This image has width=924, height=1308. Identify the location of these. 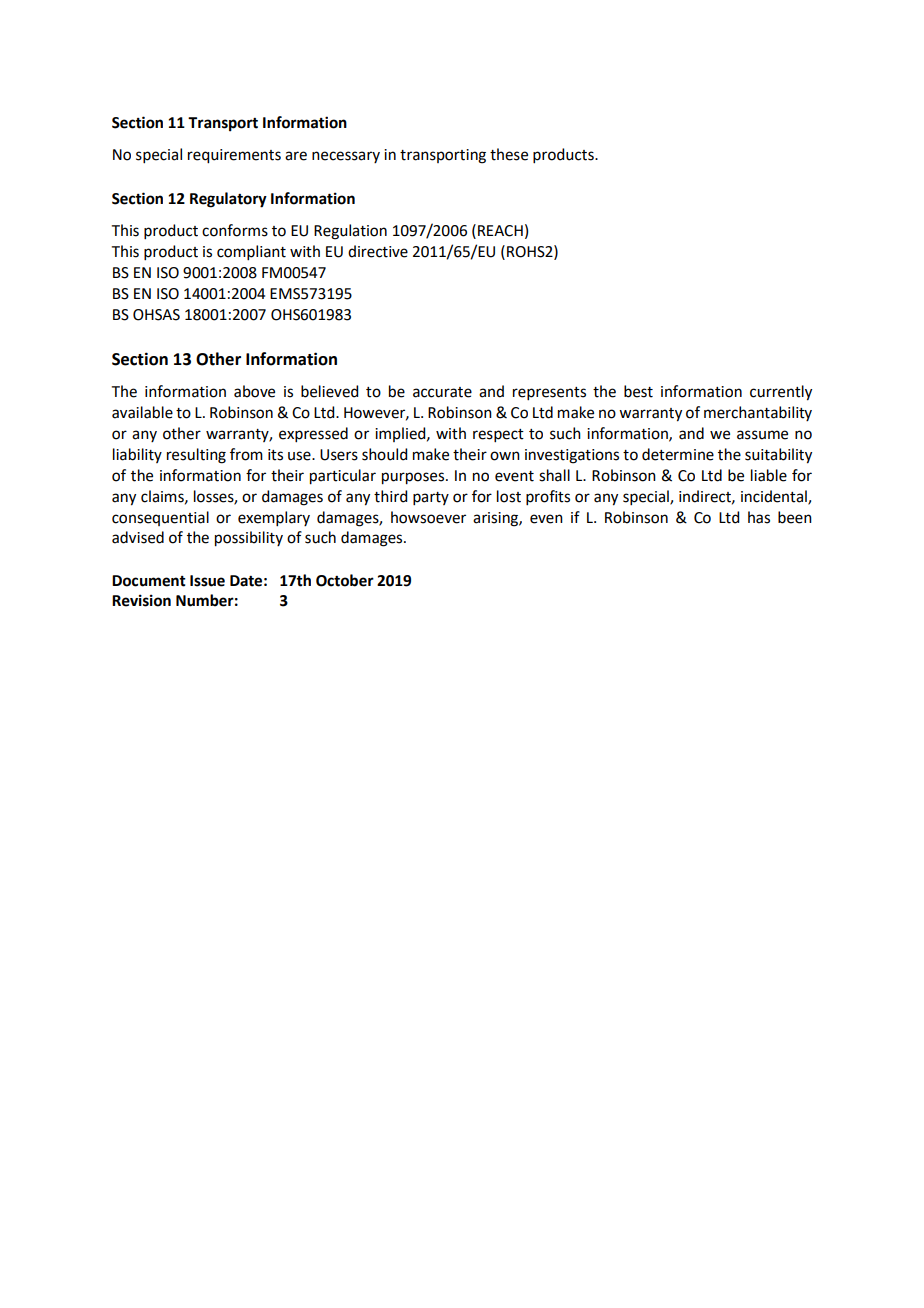
(509, 154).
